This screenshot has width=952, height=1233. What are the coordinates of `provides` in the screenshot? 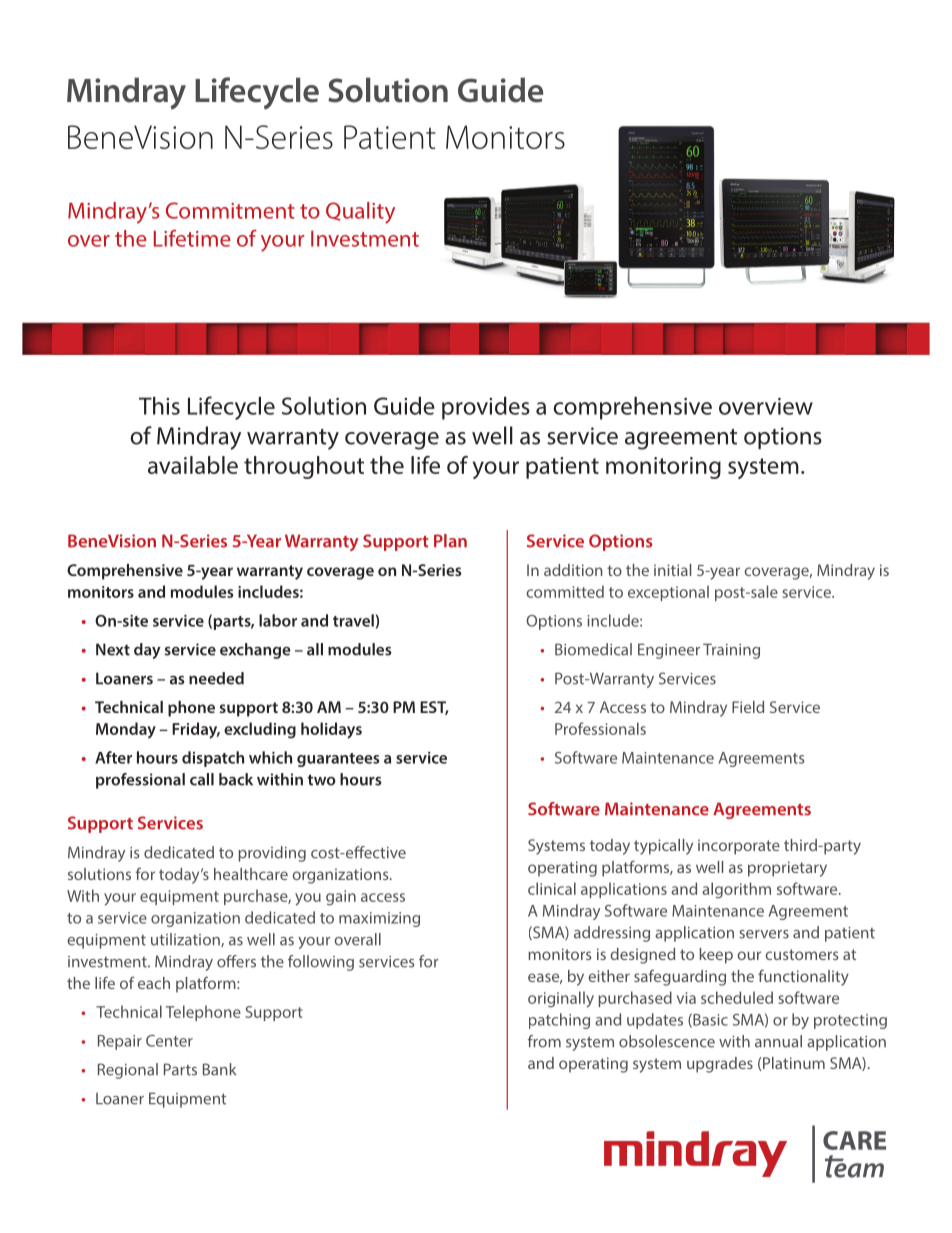 It's located at (486, 408).
